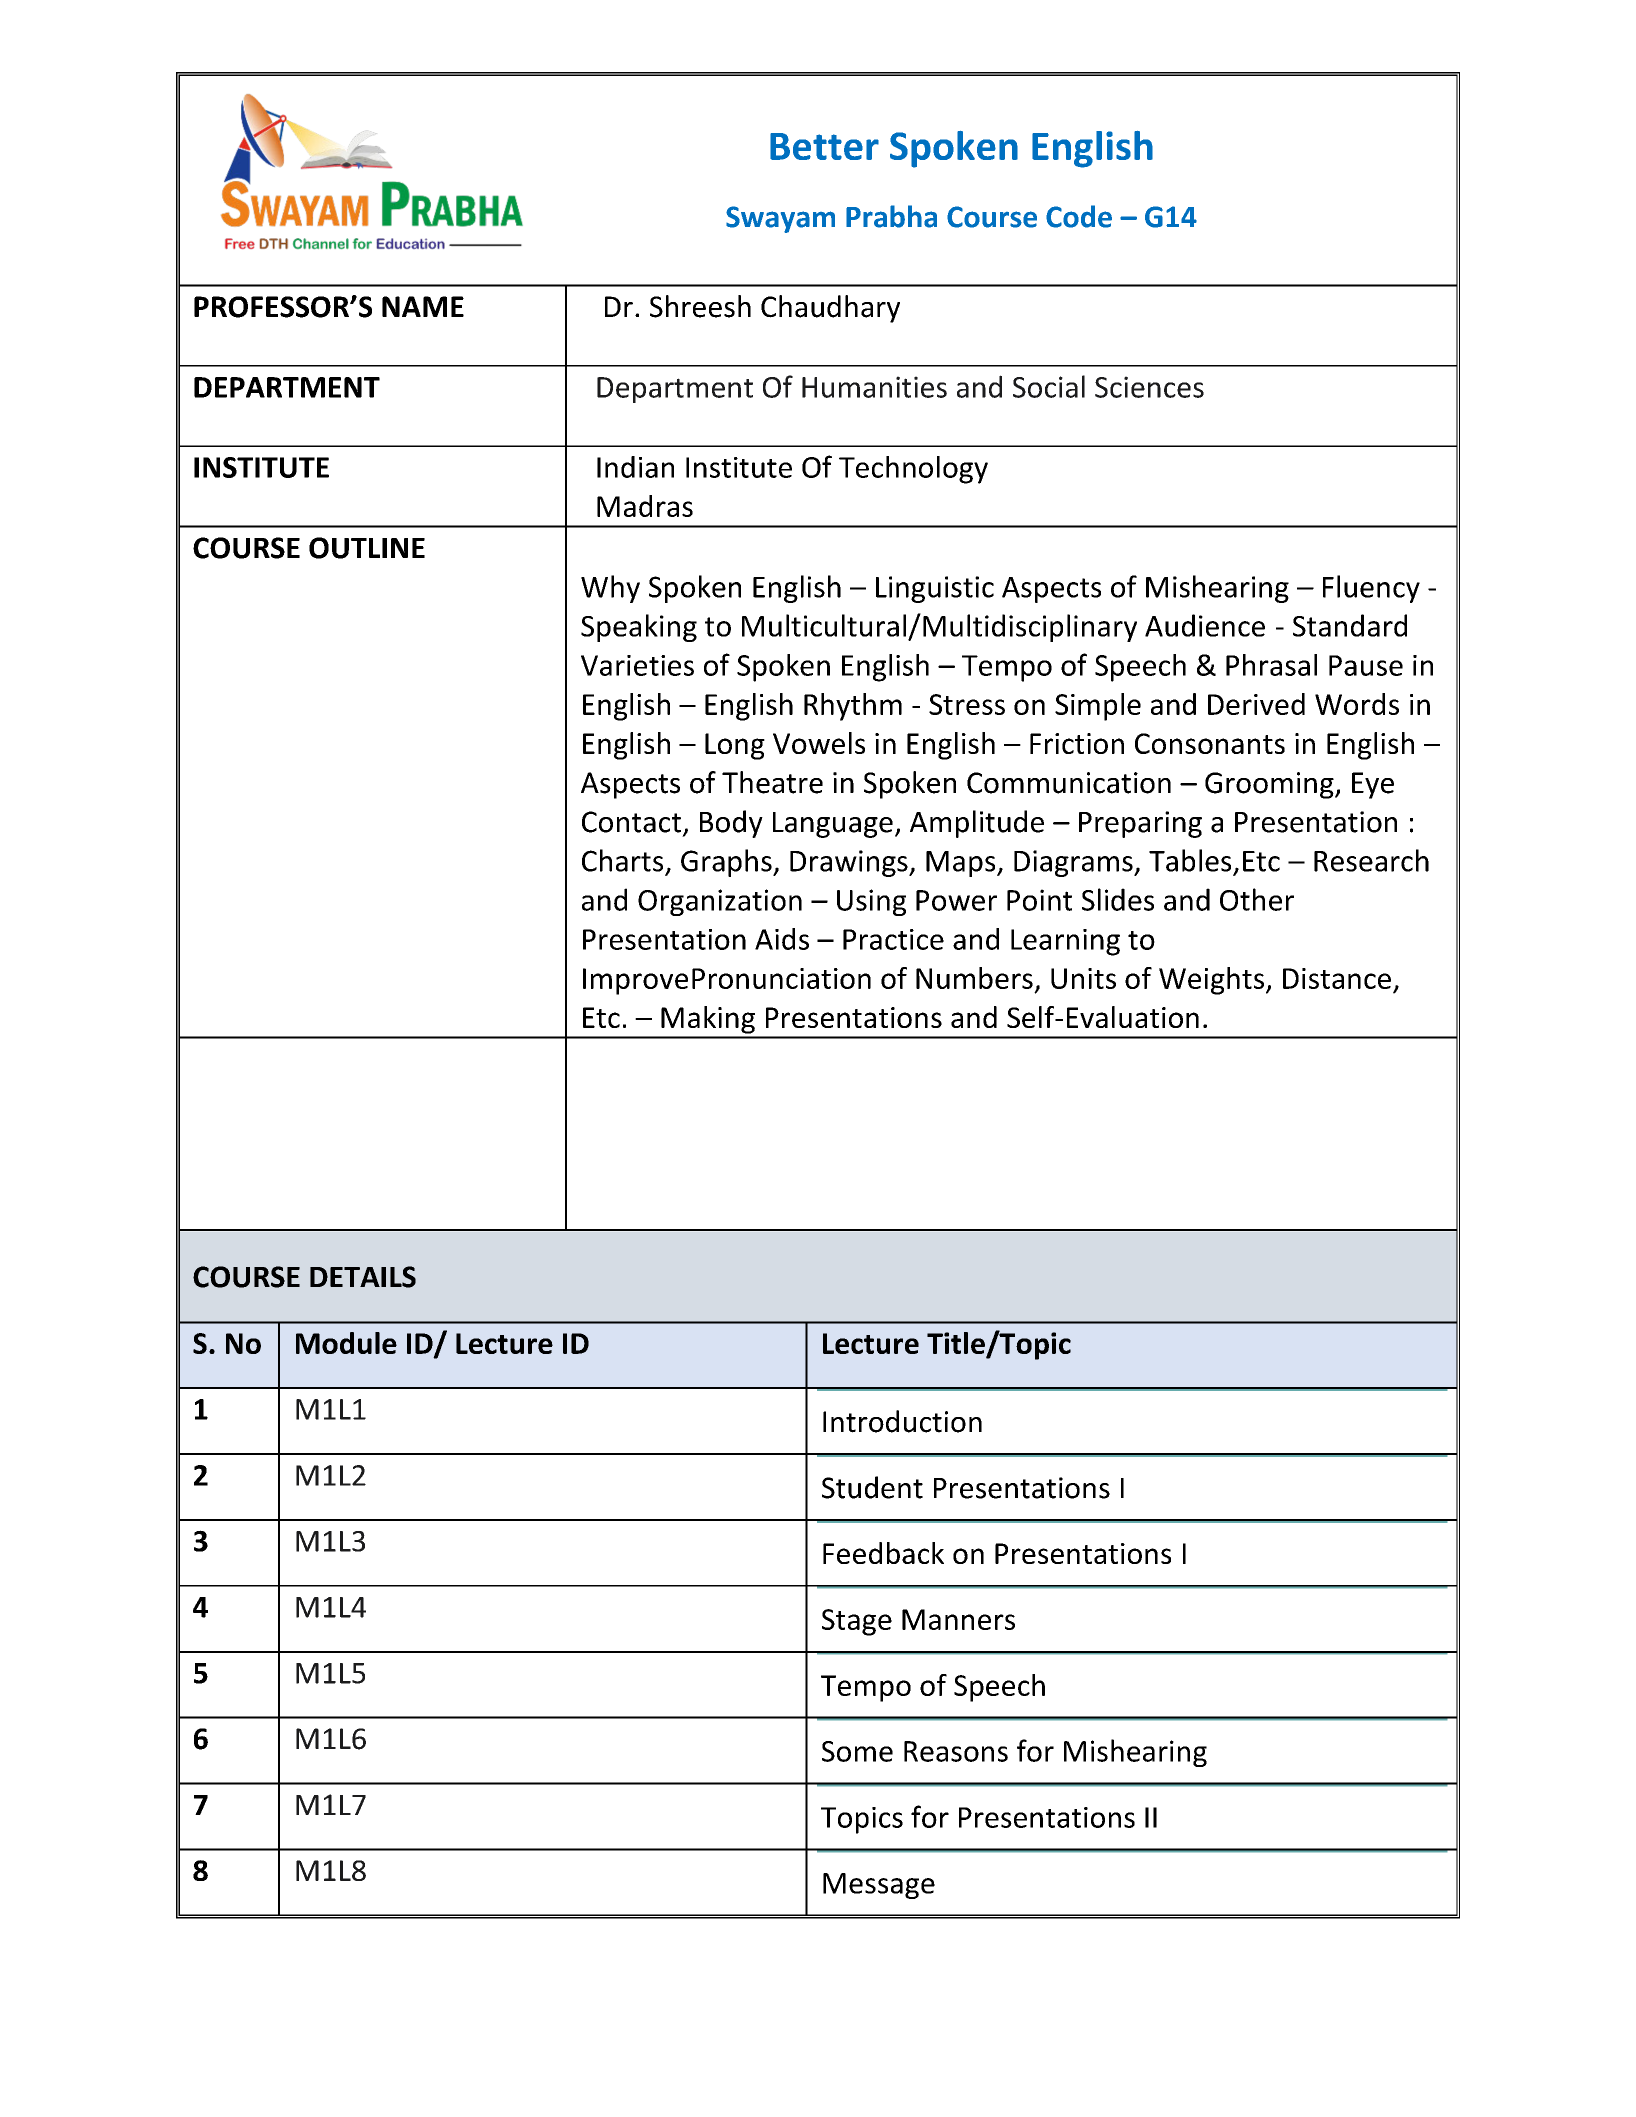 The height and width of the document is (2117, 1636). I want to click on Drawings, so click(850, 863).
